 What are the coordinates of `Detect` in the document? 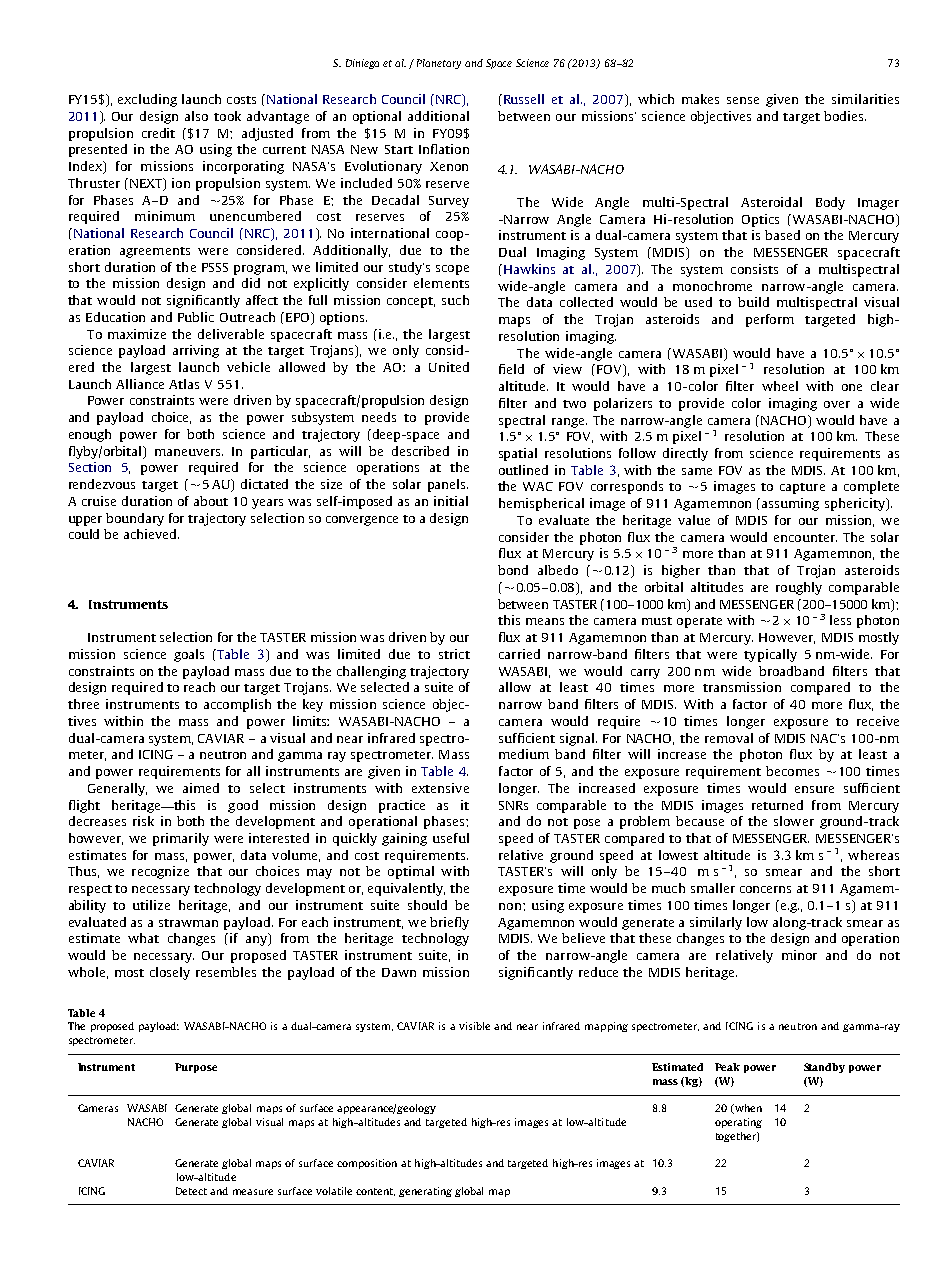 It's located at (191, 1191).
